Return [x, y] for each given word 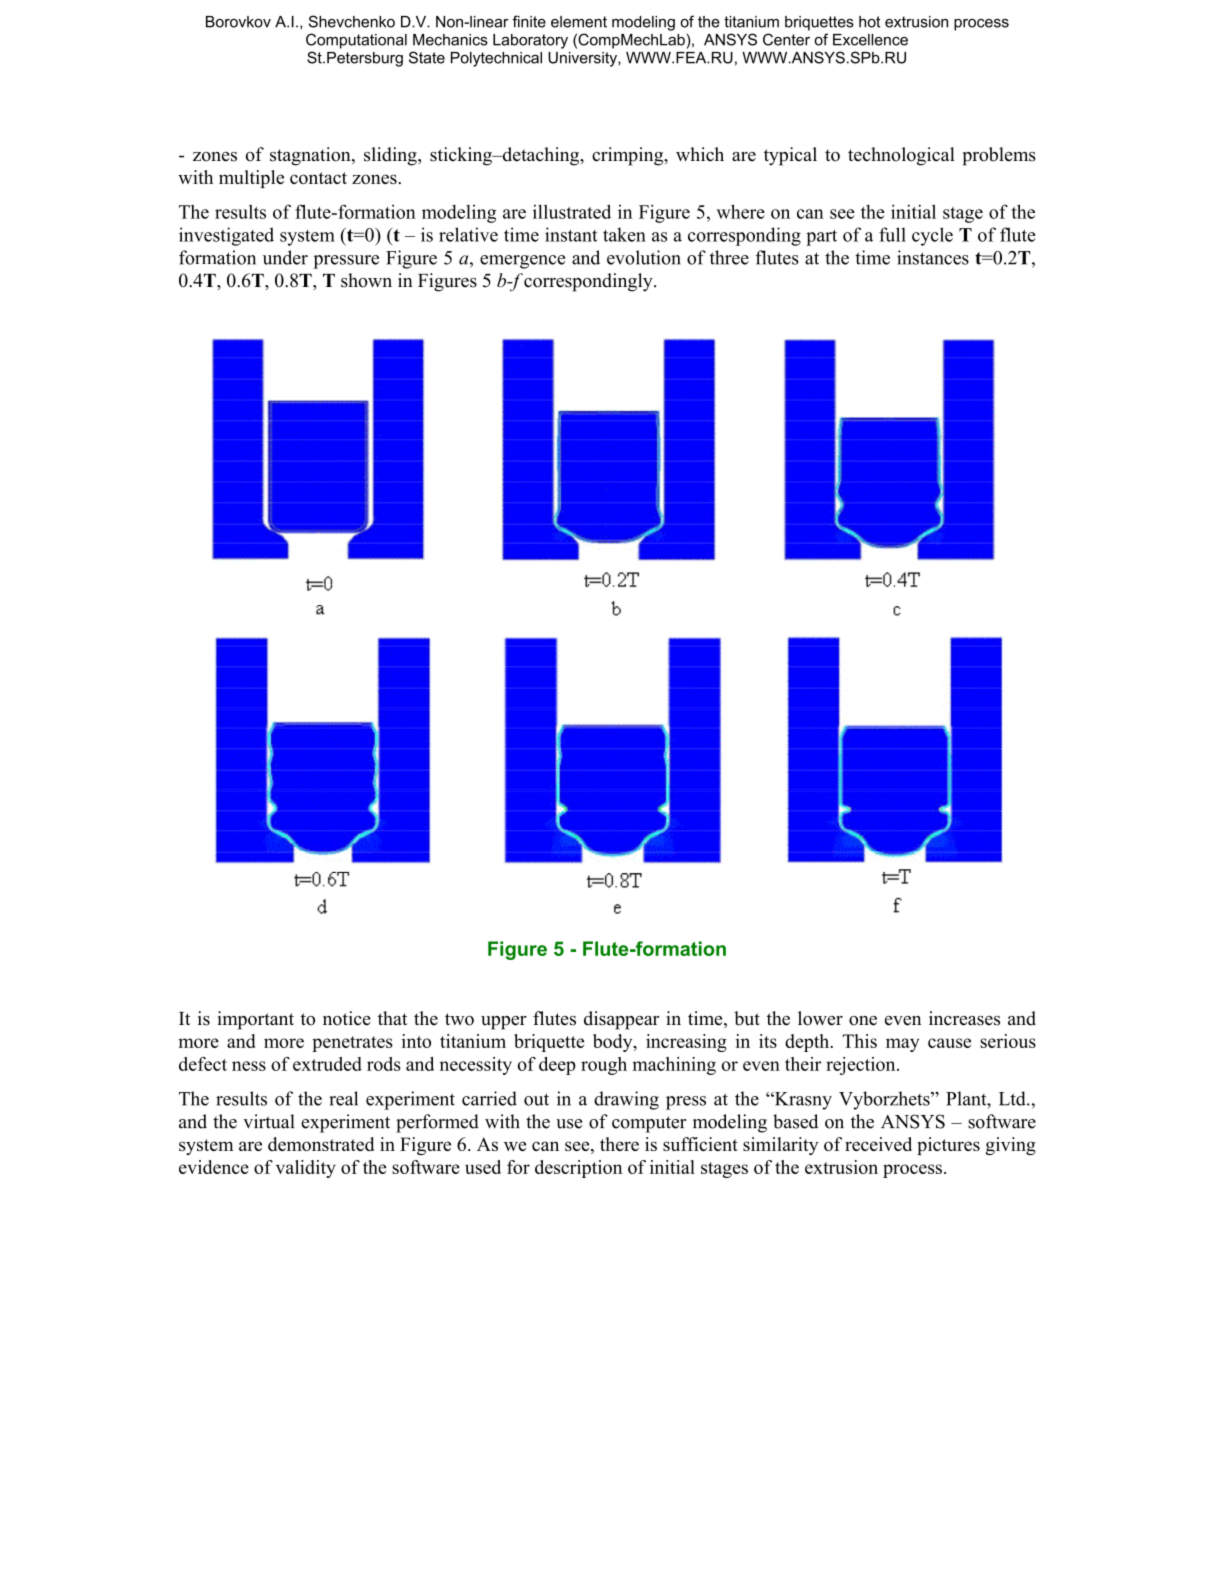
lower [820, 1018]
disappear [621, 1020]
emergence [522, 262]
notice [347, 1018]
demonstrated [321, 1144]
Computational [356, 41]
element [579, 22]
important [255, 1020]
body [614, 1043]
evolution [644, 257]
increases [964, 1018]
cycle [932, 236]
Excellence [870, 40]
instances [933, 257]
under [285, 257]
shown [366, 280]
